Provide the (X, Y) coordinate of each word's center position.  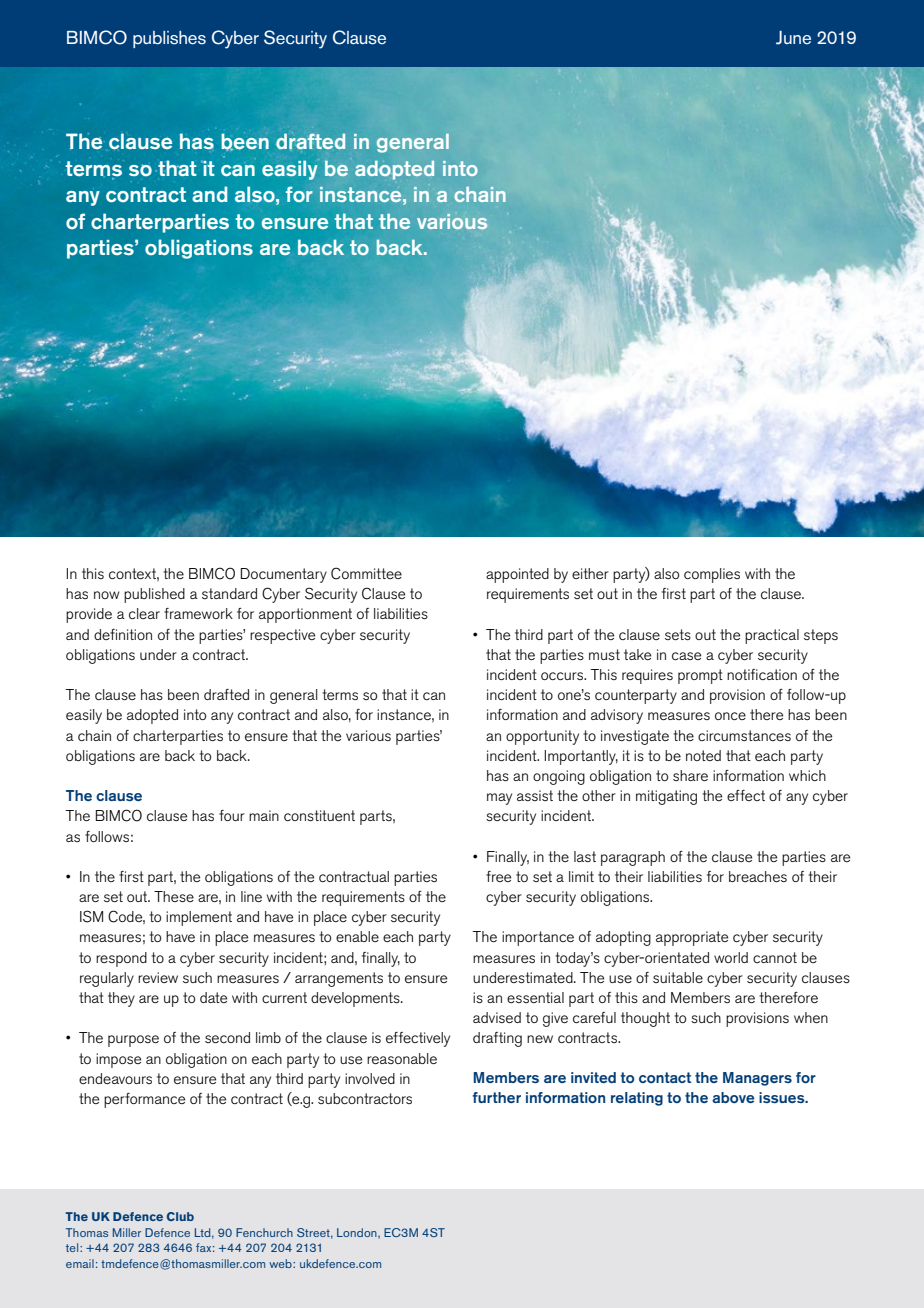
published (154, 595)
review (158, 977)
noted (703, 755)
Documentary (284, 575)
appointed (517, 575)
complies (712, 575)
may (499, 799)
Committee (366, 573)
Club (180, 1216)
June (793, 38)
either (590, 573)
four (232, 815)
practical (772, 636)
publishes (169, 39)
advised (497, 1017)
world (731, 957)
